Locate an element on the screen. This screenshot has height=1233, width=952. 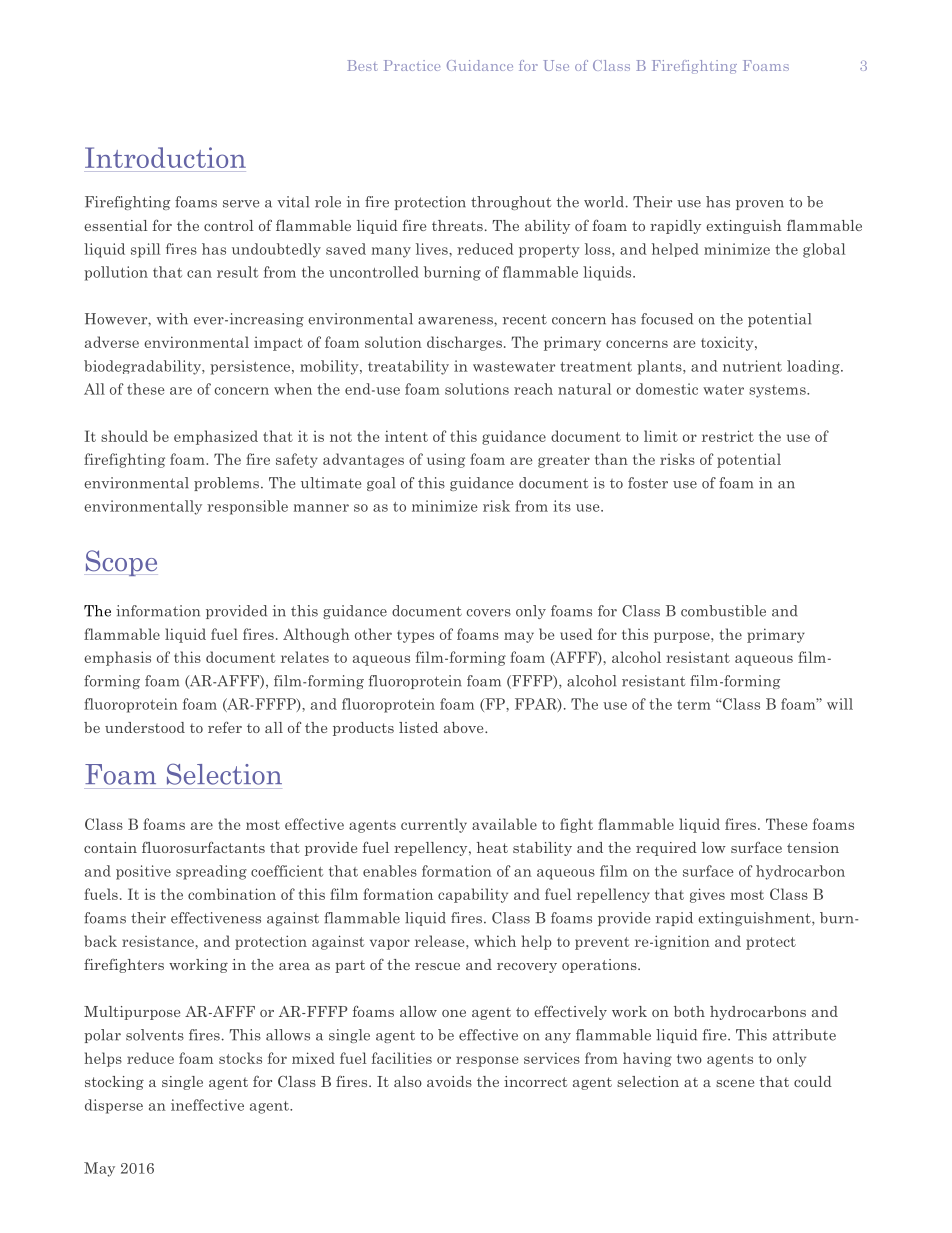
Introduction is located at coordinates (165, 157).
